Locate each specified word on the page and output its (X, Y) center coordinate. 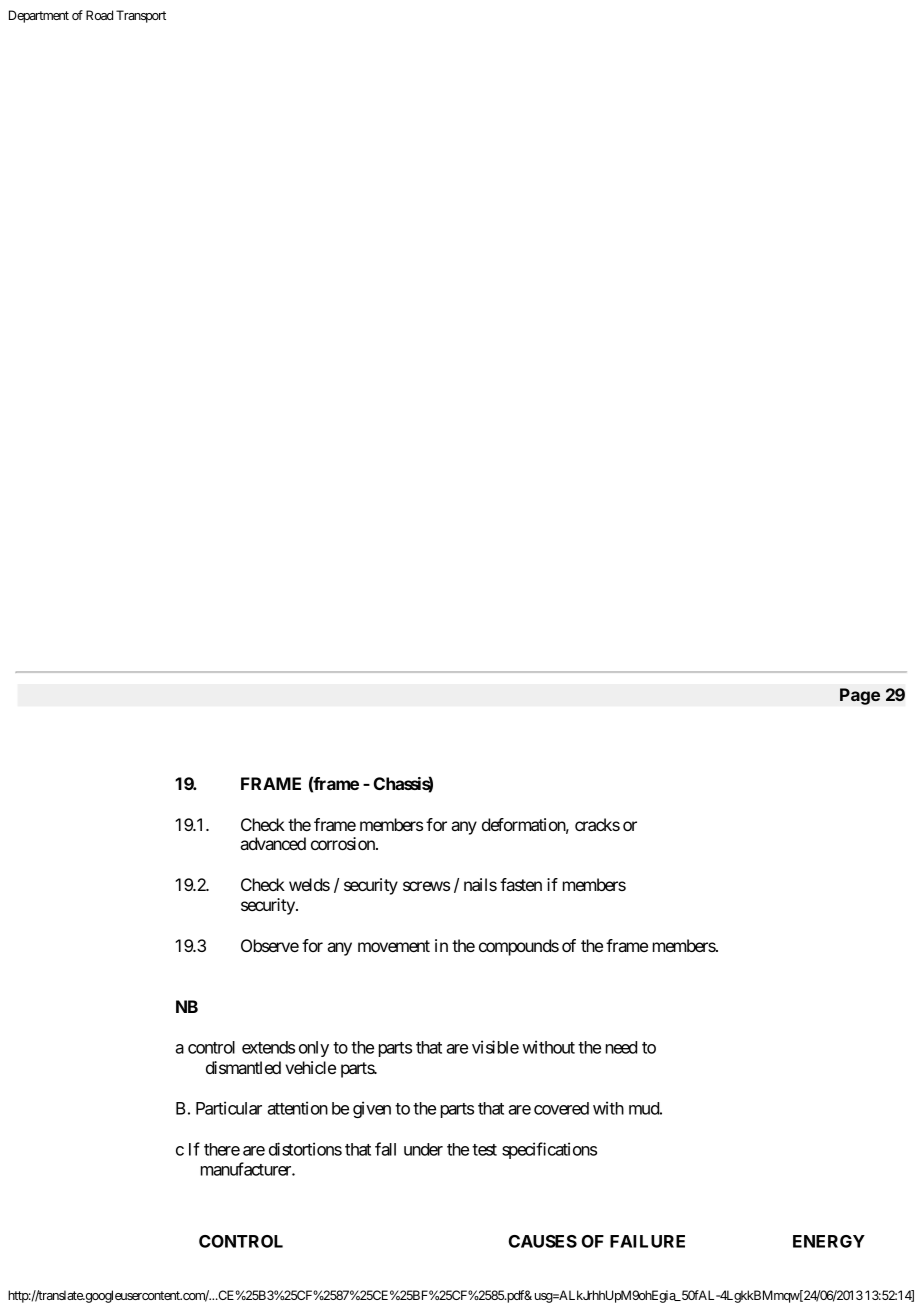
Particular (229, 1108)
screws (426, 886)
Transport (141, 16)
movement (394, 946)
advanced (273, 843)
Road (99, 15)
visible (495, 1047)
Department (39, 16)
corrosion (344, 843)
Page (860, 696)
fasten (521, 884)
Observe (270, 945)
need (621, 1047)
